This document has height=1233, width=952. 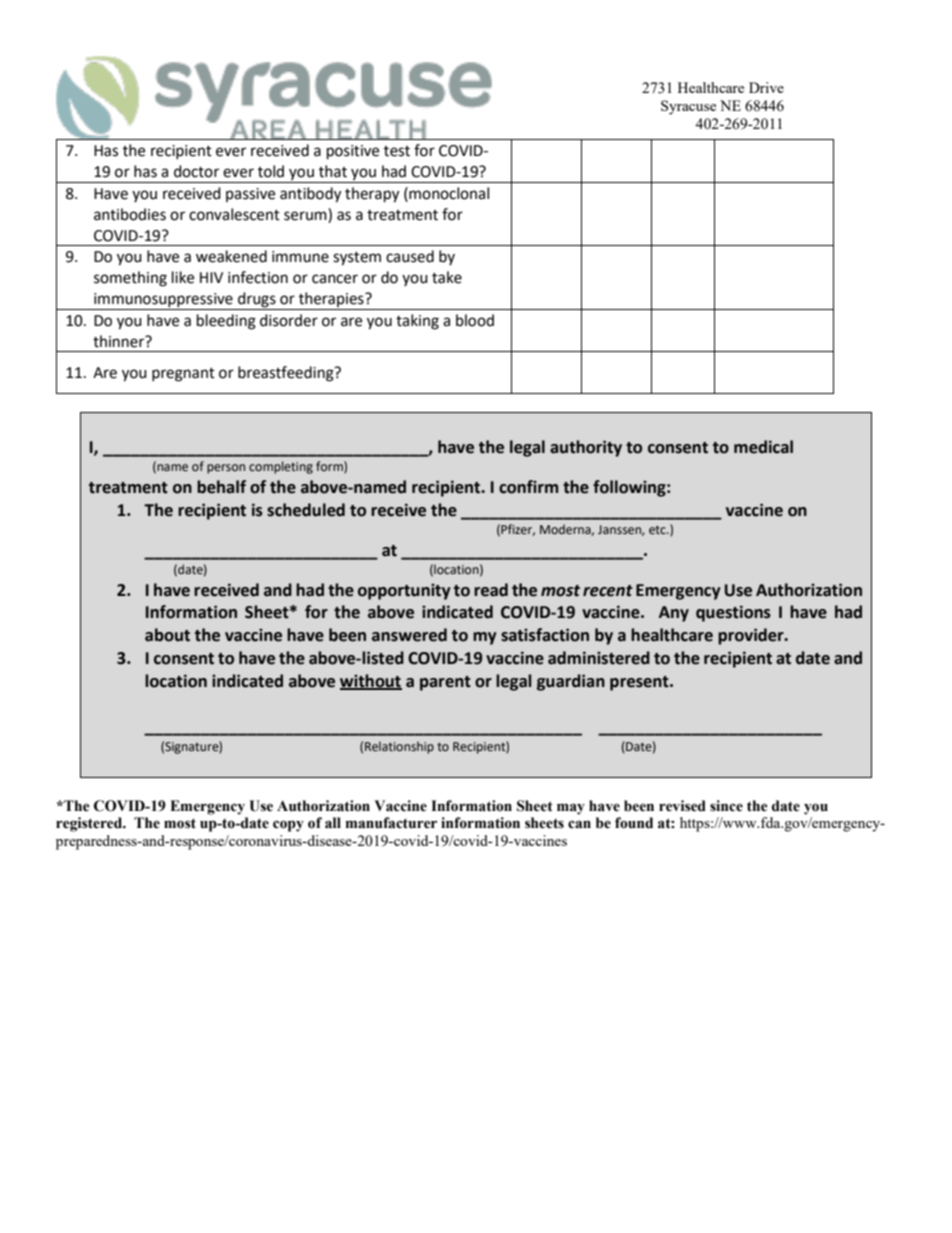 I want to click on taking, so click(x=417, y=322).
